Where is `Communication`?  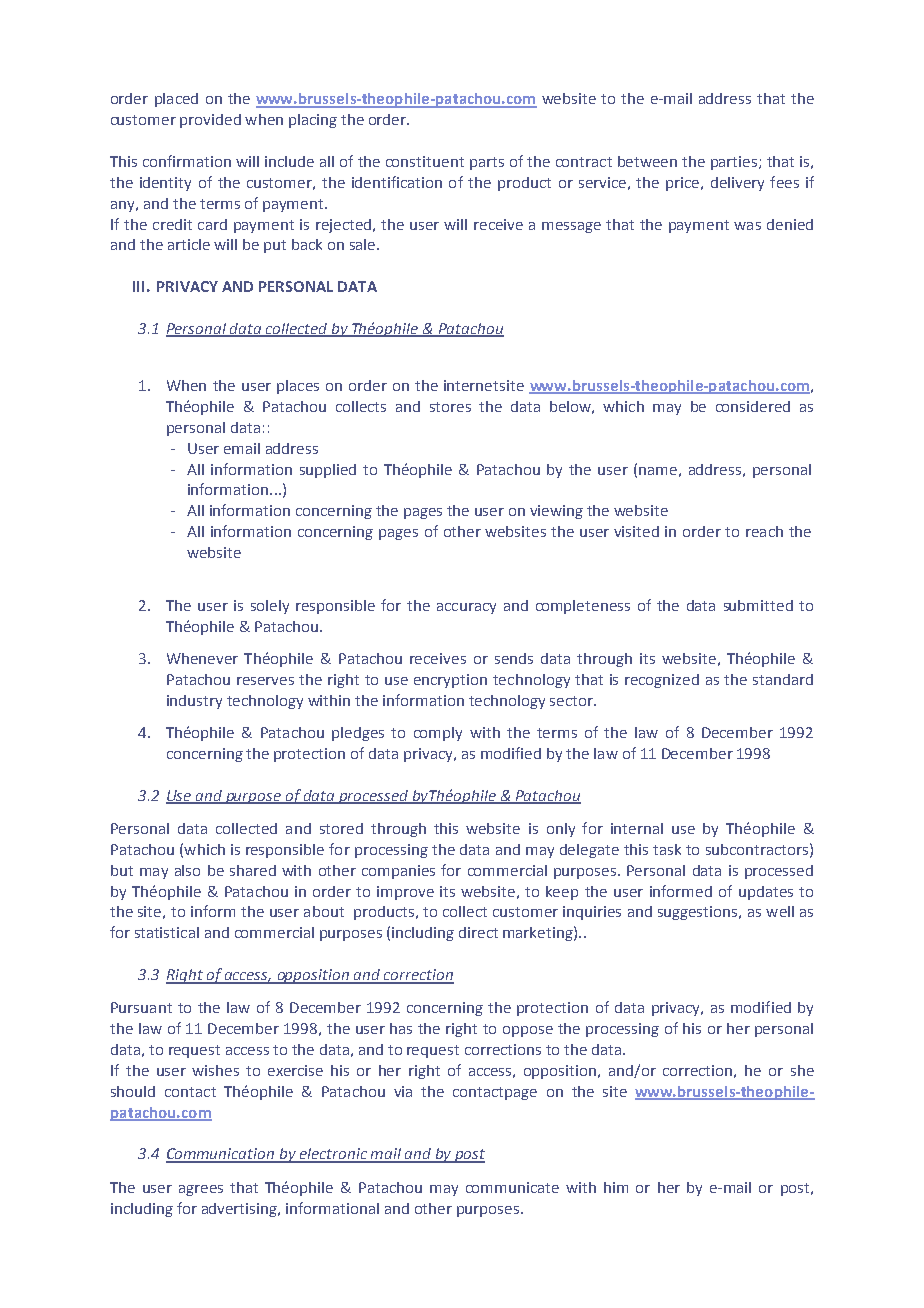 Communication is located at coordinates (221, 1155).
